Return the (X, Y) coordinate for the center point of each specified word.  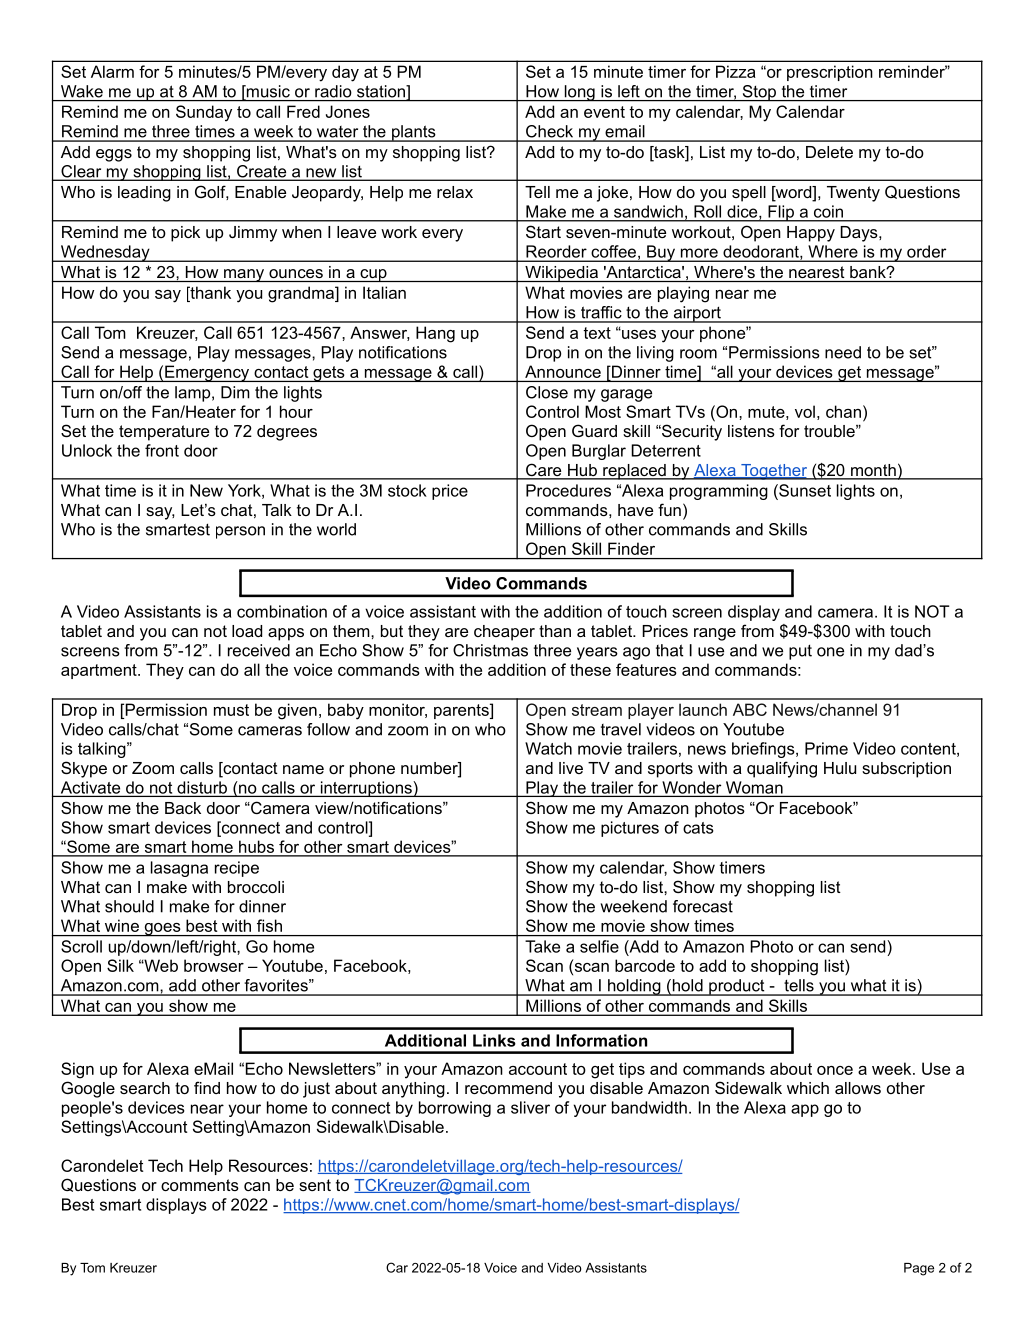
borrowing (455, 1109)
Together (774, 472)
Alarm (112, 71)
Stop (759, 93)
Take (542, 946)
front (162, 450)
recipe (237, 869)
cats (698, 828)
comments (200, 1185)
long (579, 93)
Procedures (568, 490)
